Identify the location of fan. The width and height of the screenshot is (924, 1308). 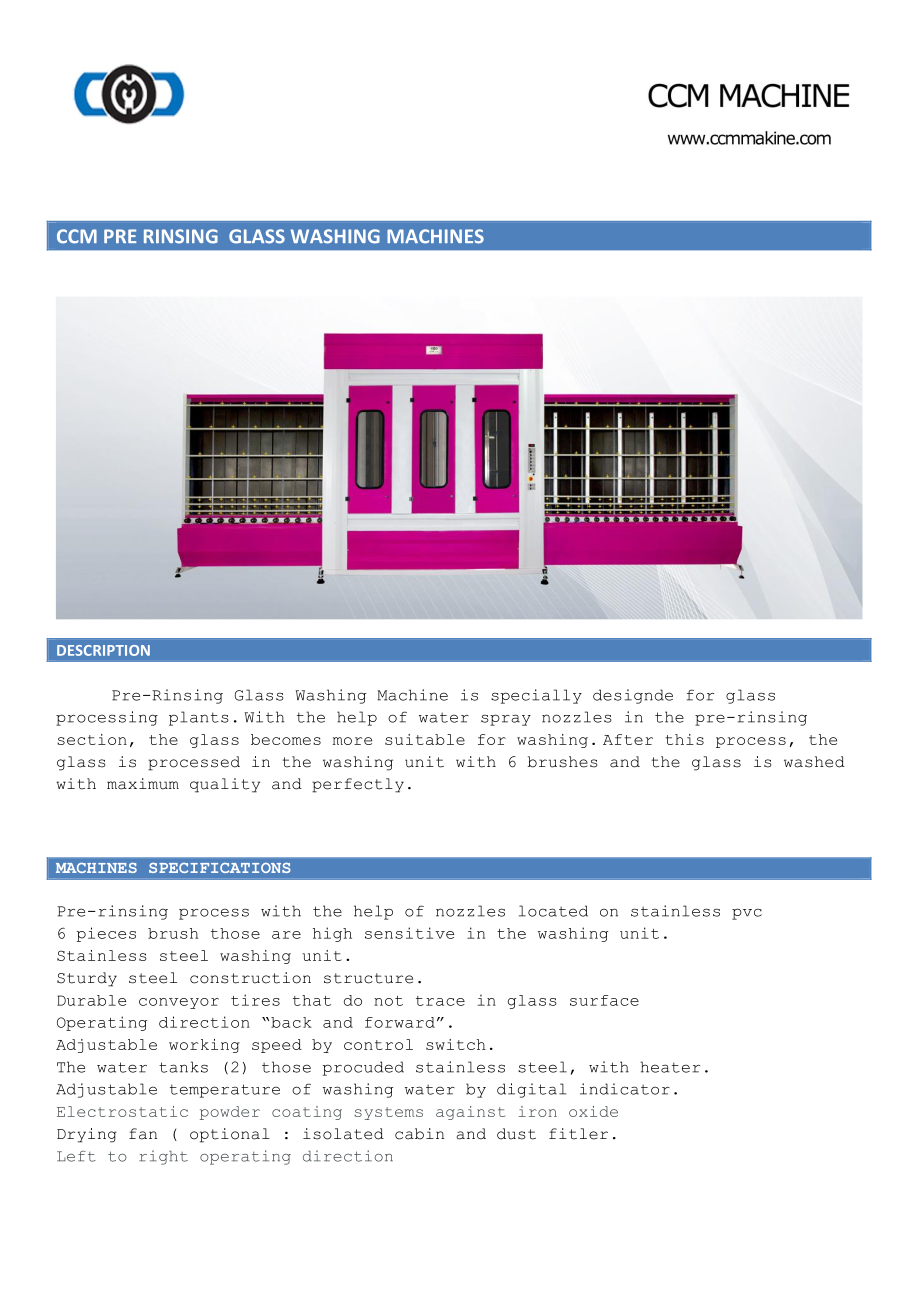
(143, 1134).
